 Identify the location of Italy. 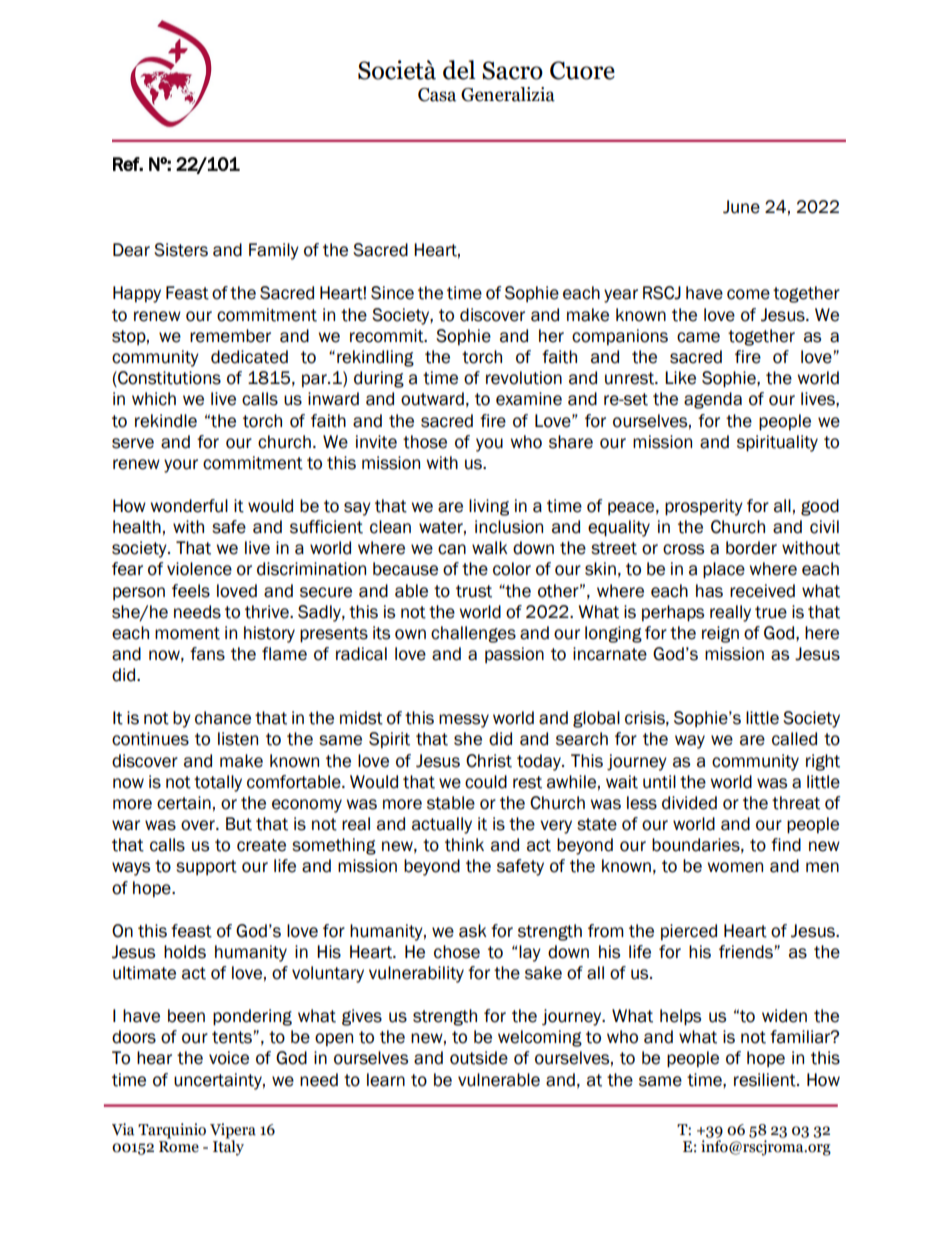
(228, 1147).
